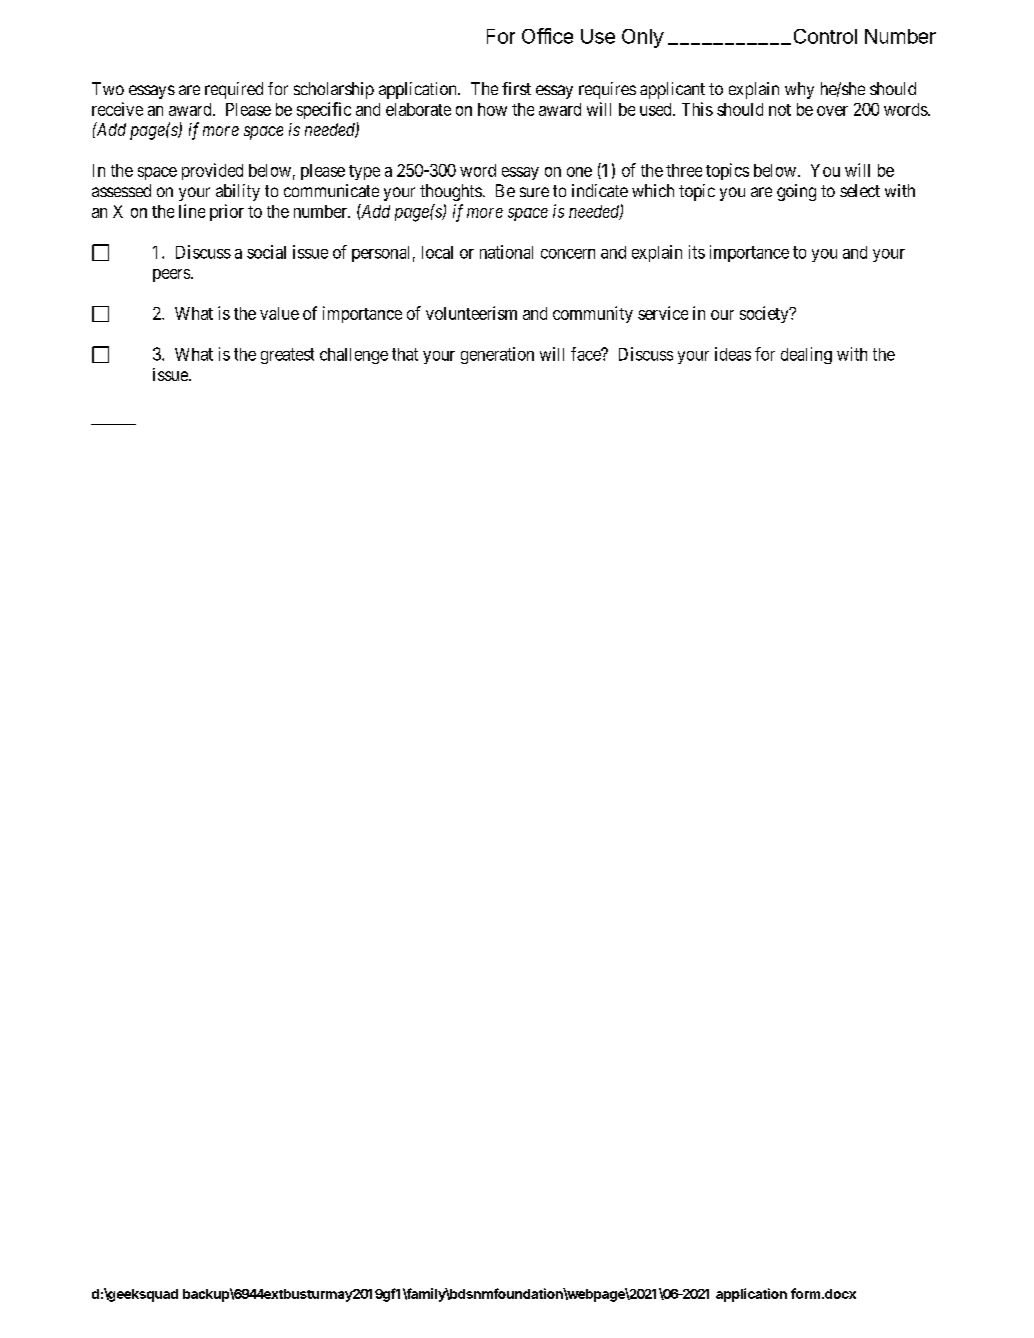 The width and height of the image is (1034, 1338). What do you see at coordinates (117, 109) in the image?
I see `receive` at bounding box center [117, 109].
